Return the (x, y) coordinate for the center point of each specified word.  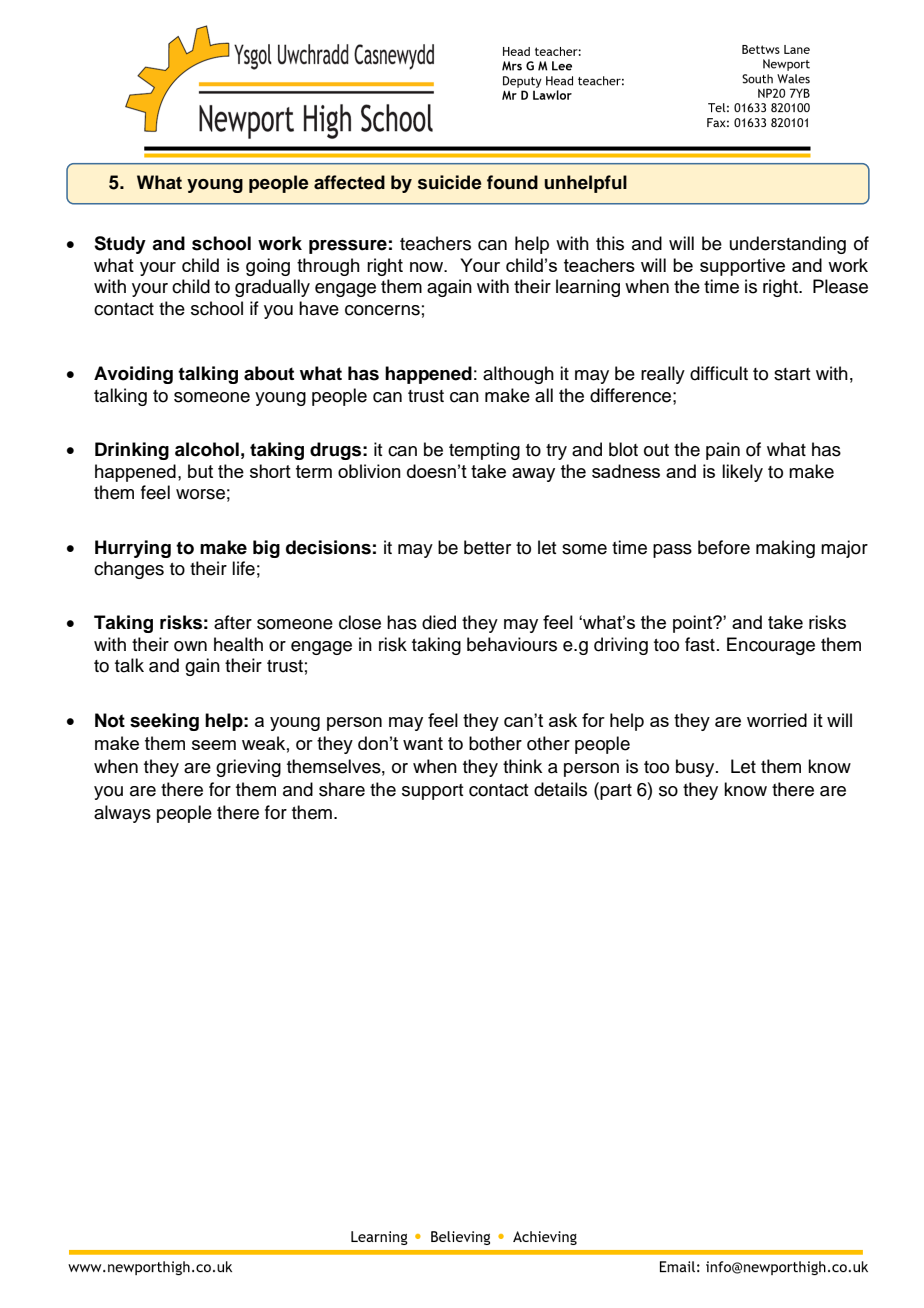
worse (200, 494)
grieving (248, 768)
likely (742, 473)
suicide (449, 182)
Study (120, 245)
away (533, 475)
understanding (788, 245)
